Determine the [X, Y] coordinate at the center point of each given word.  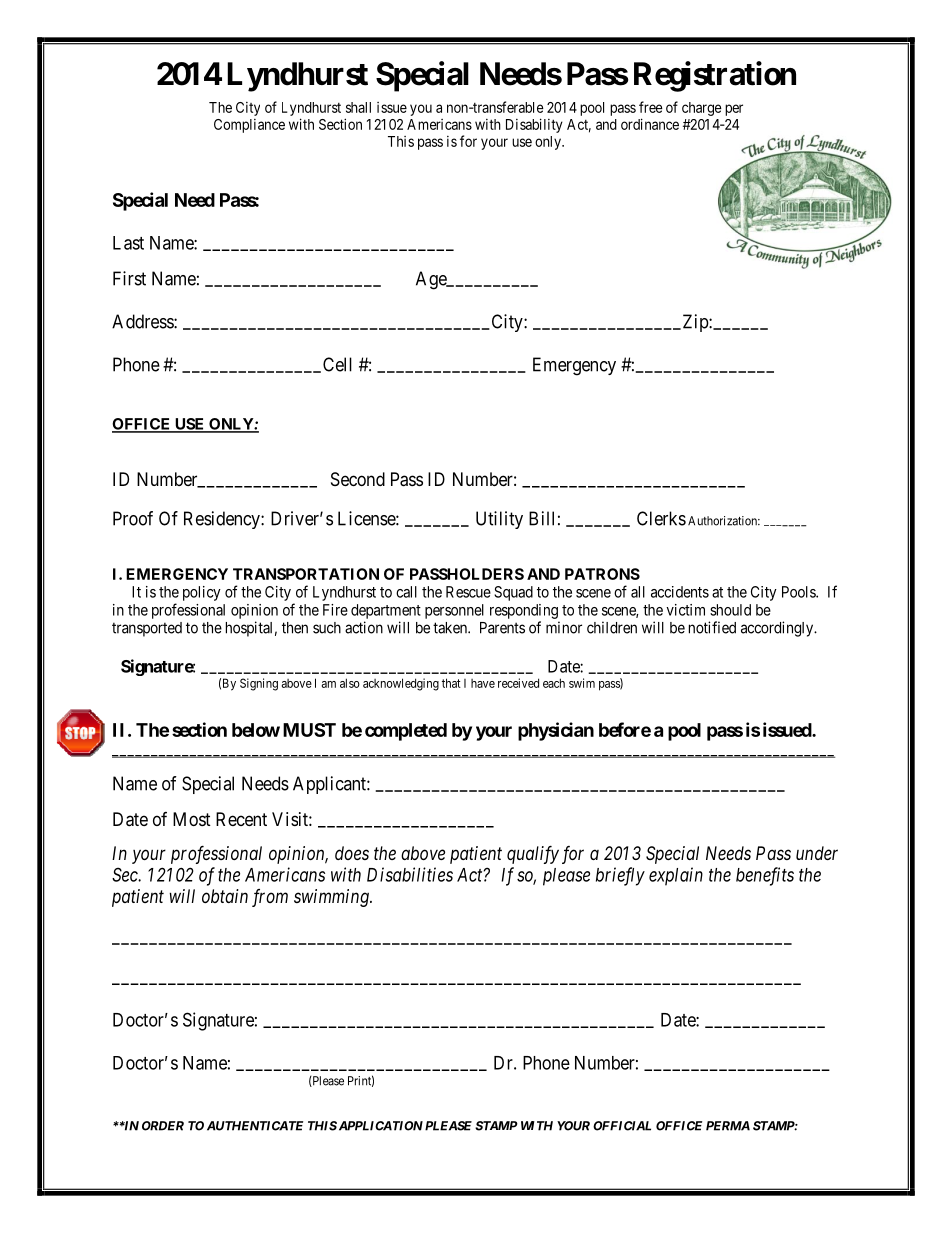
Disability [534, 125]
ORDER [163, 1126]
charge [702, 109]
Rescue [468, 592]
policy [202, 593]
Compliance [249, 126]
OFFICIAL [622, 1126]
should [730, 610]
